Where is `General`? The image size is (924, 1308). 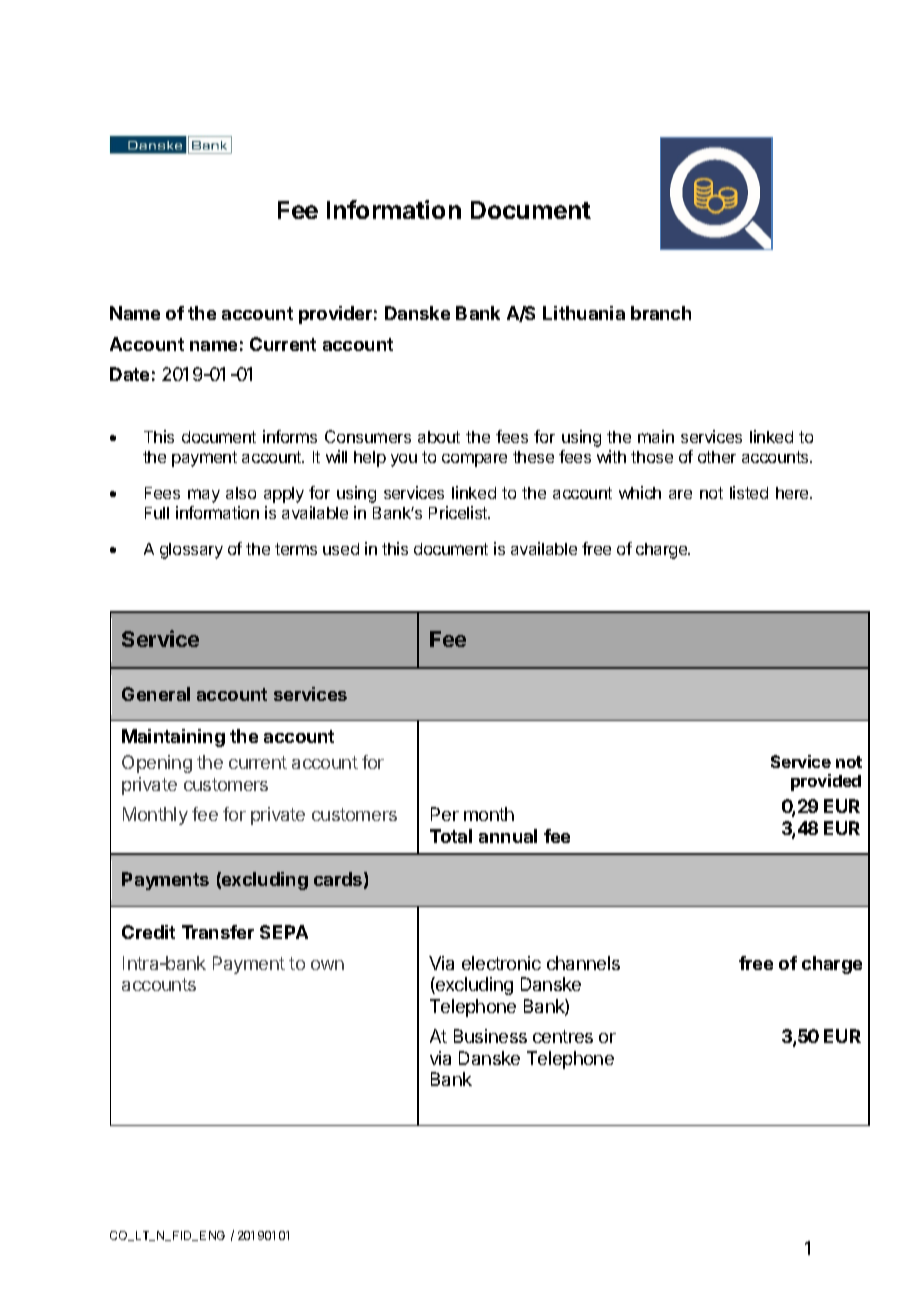
General is located at coordinates (156, 694).
